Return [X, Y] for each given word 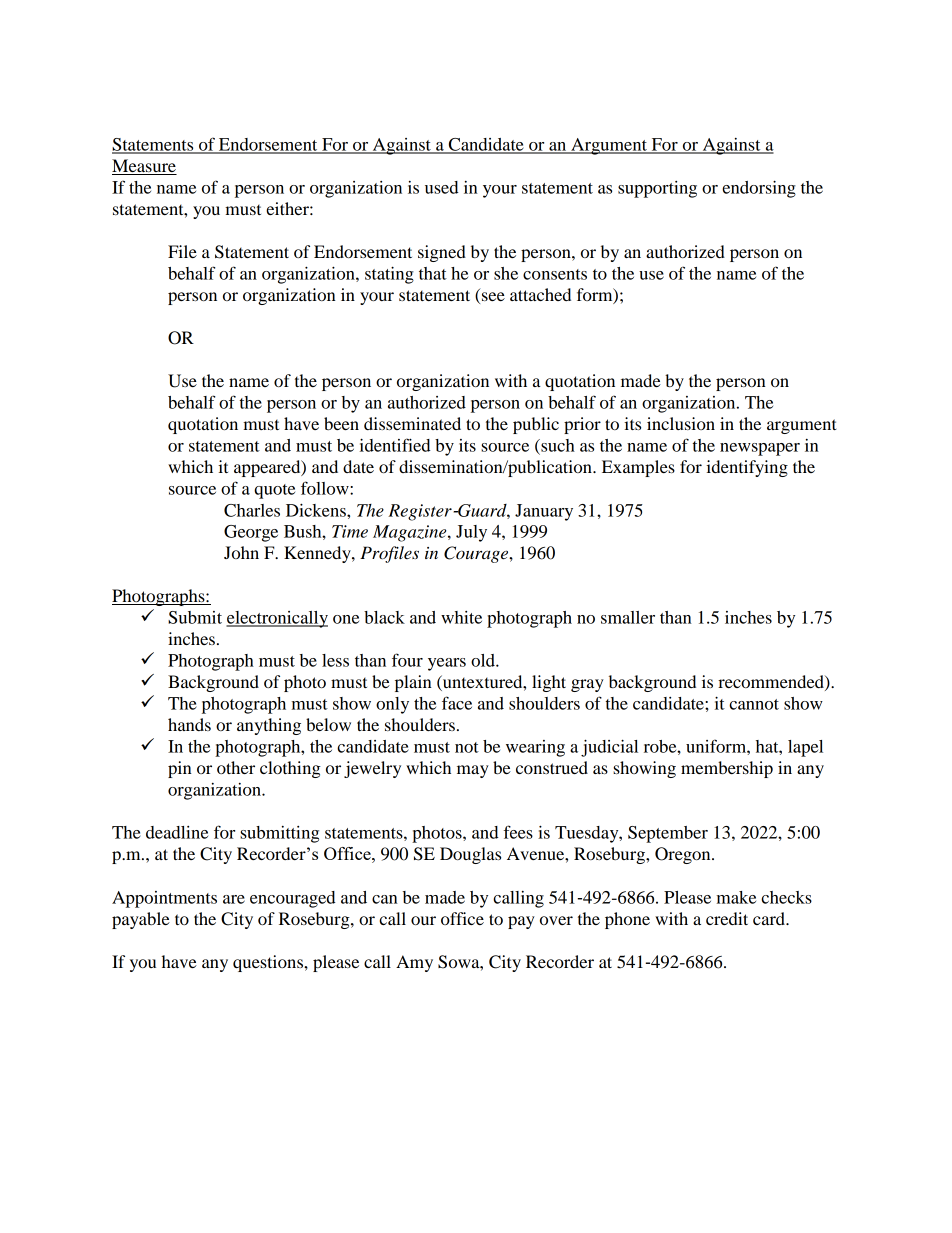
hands [189, 724]
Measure [144, 167]
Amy [414, 963]
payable [141, 920]
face [457, 703]
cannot [754, 704]
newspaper [760, 449]
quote [274, 491]
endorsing [759, 189]
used [442, 187]
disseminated [412, 423]
